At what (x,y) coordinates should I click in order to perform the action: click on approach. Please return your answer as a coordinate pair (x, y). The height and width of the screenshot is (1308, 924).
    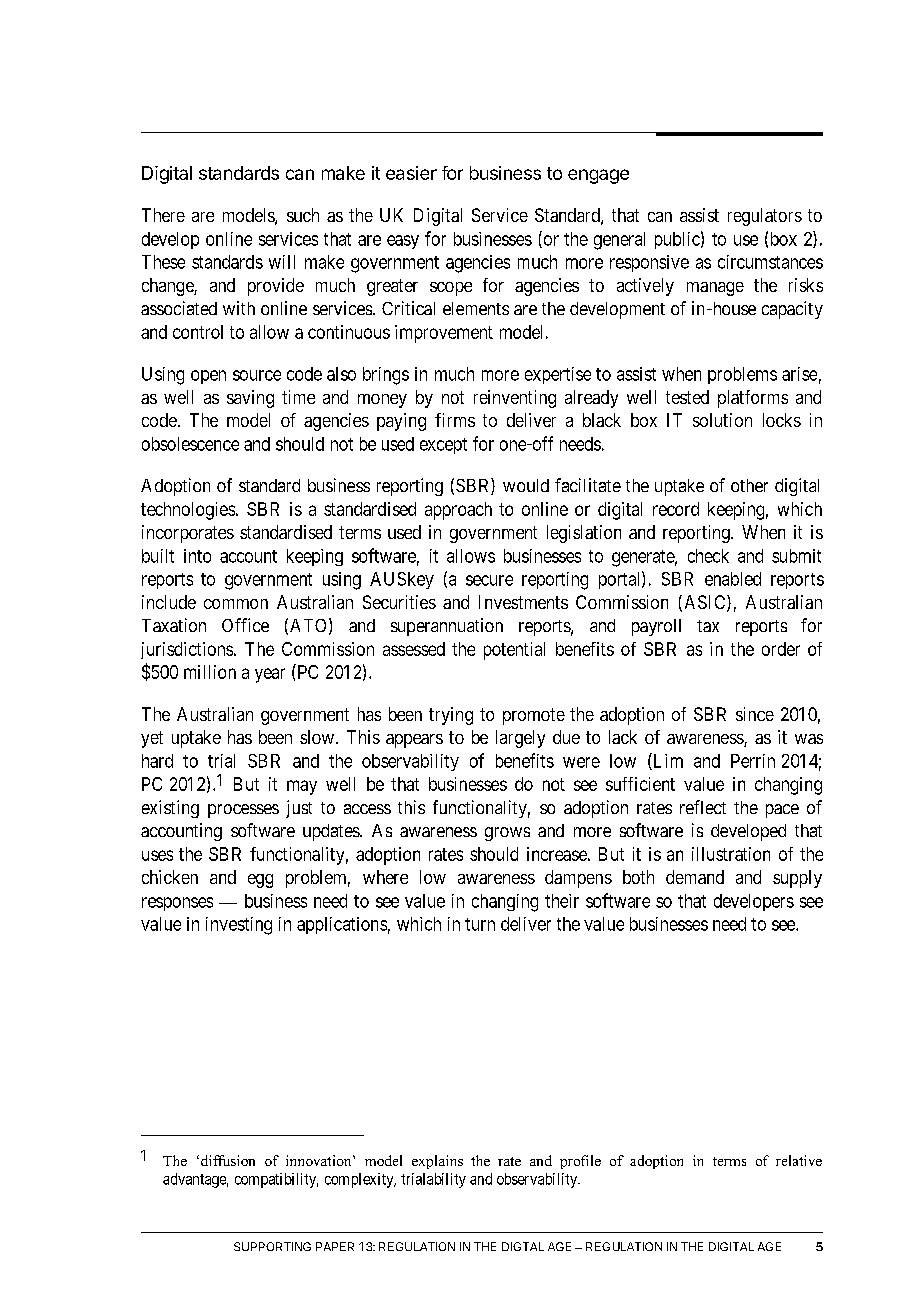
    Looking at the image, I should click on (458, 511).
